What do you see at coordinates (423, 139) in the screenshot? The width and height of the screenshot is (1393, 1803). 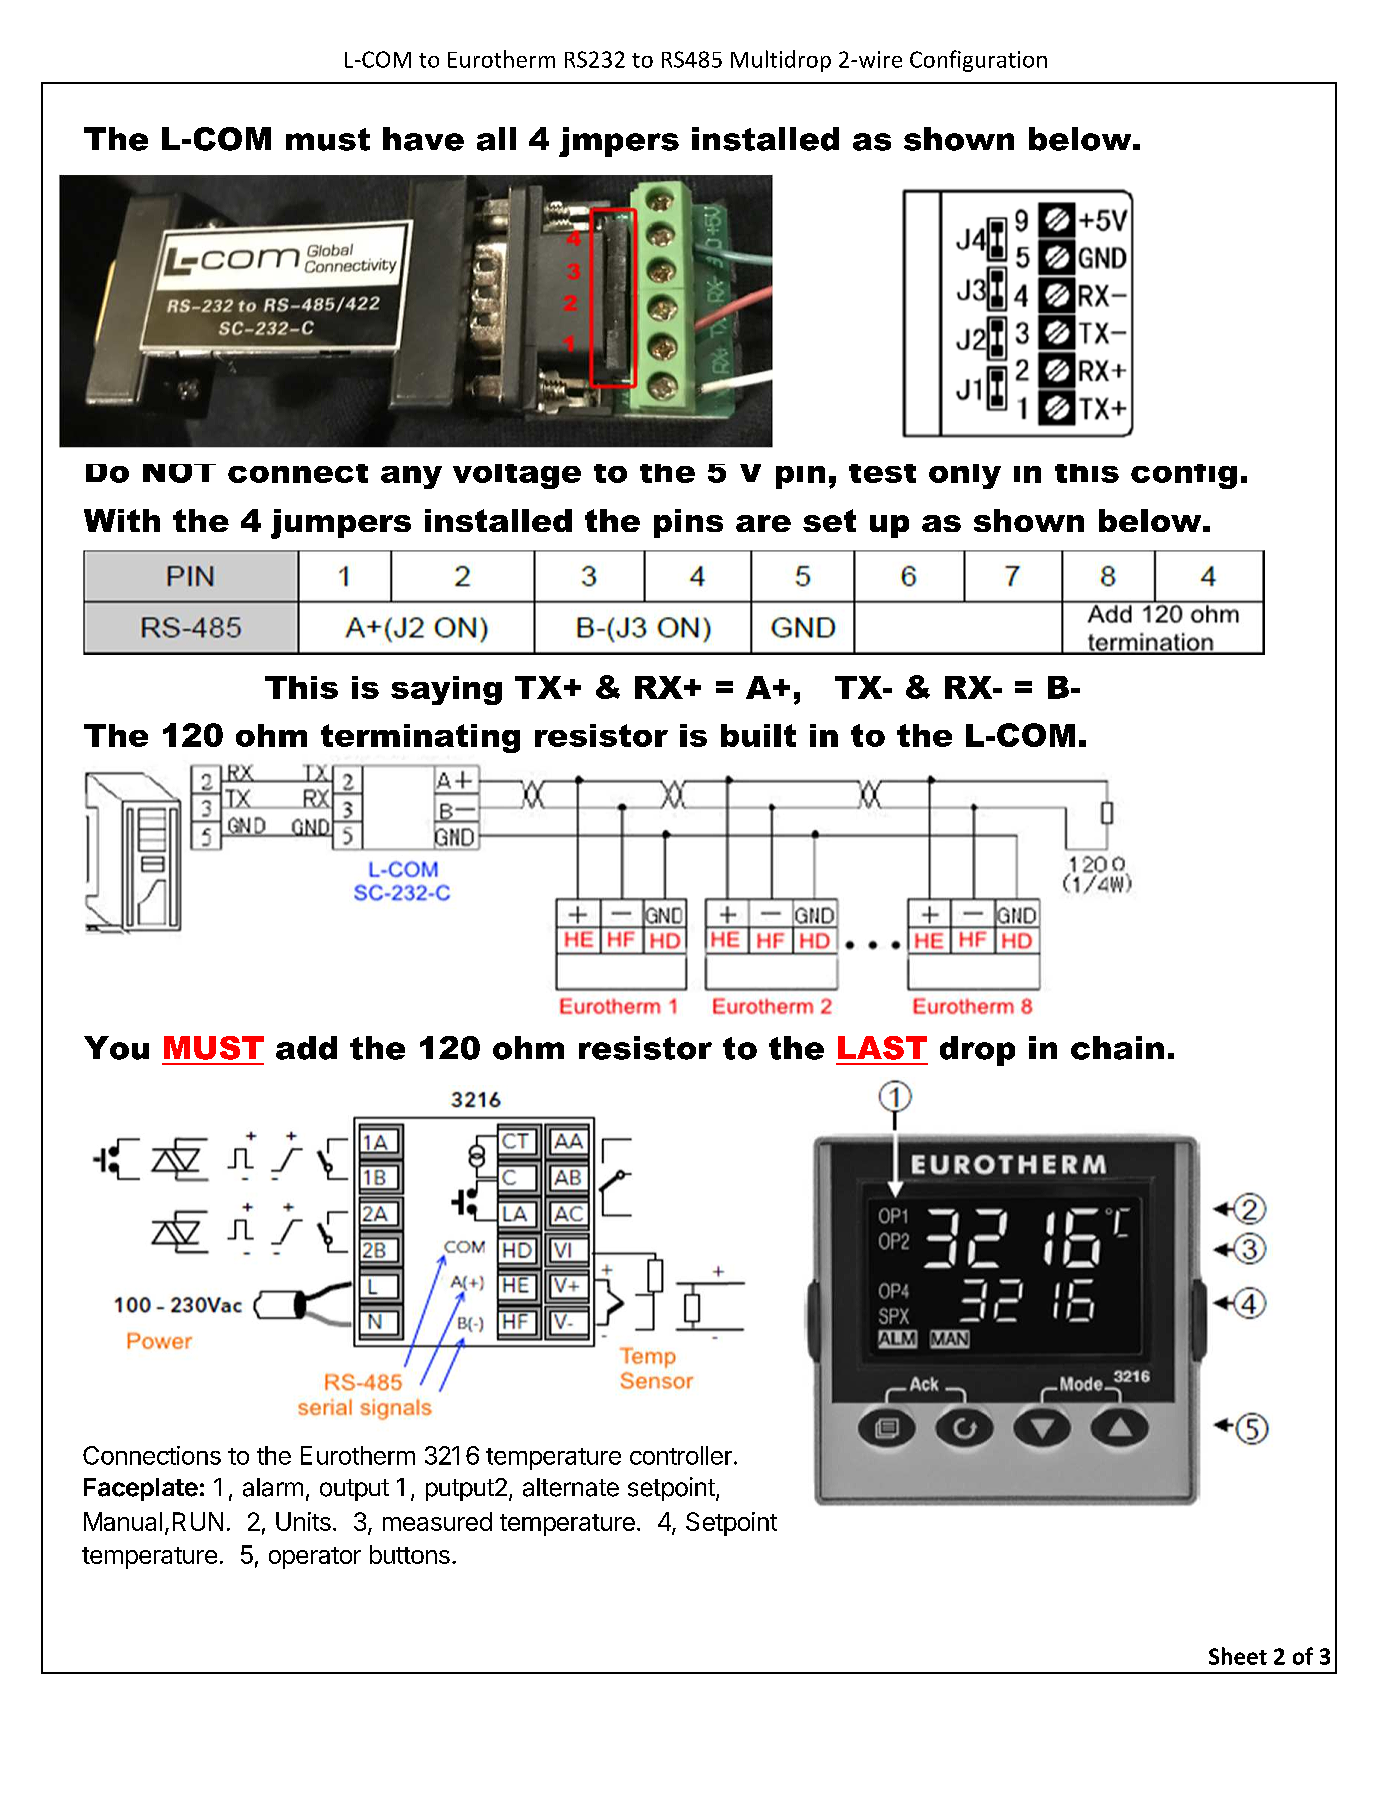 I see `have` at bounding box center [423, 139].
